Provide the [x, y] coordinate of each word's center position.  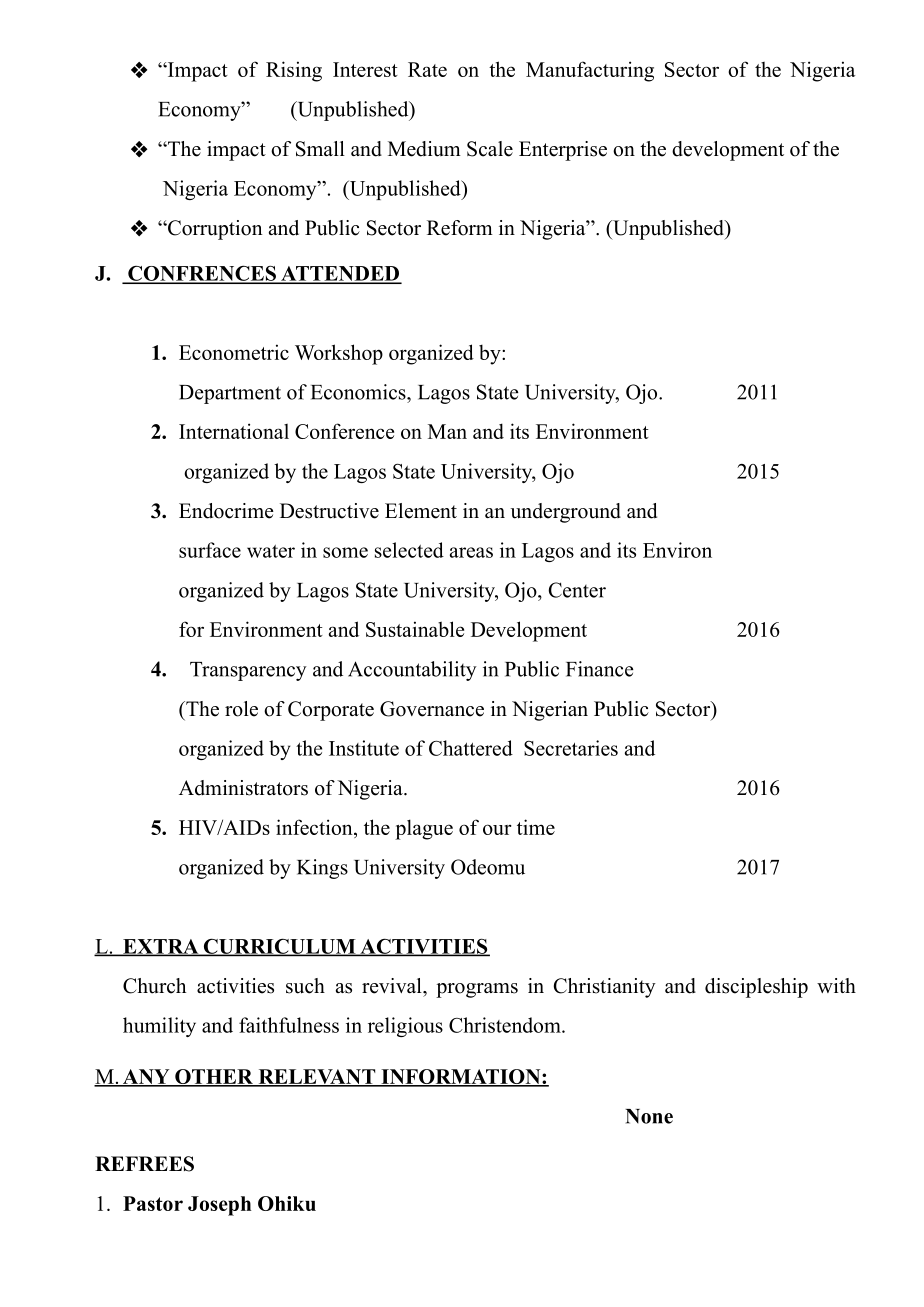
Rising [294, 71]
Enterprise [563, 151]
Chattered [471, 748]
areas [471, 552]
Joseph [219, 1206]
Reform [460, 228]
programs [477, 990]
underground [565, 513]
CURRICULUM [279, 947]
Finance [600, 669]
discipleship [756, 988]
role [241, 709]
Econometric [234, 352]
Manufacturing [590, 71]
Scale [490, 149]
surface [210, 550]
